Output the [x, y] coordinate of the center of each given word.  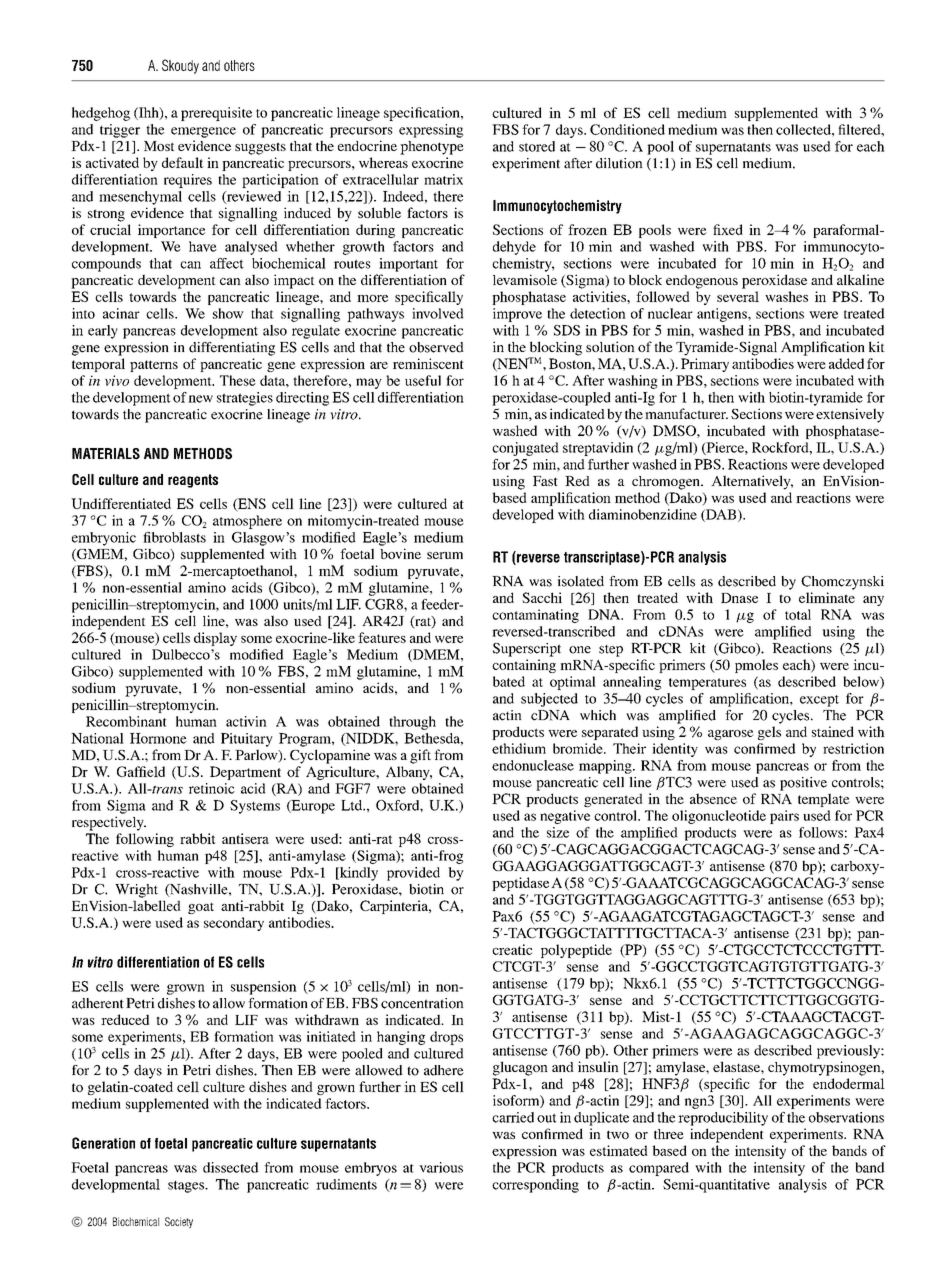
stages [187, 1186]
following [145, 840]
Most [159, 146]
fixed [728, 229]
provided [413, 874]
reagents [193, 481]
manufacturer [686, 413]
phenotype [432, 148]
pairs [784, 817]
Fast [545, 481]
